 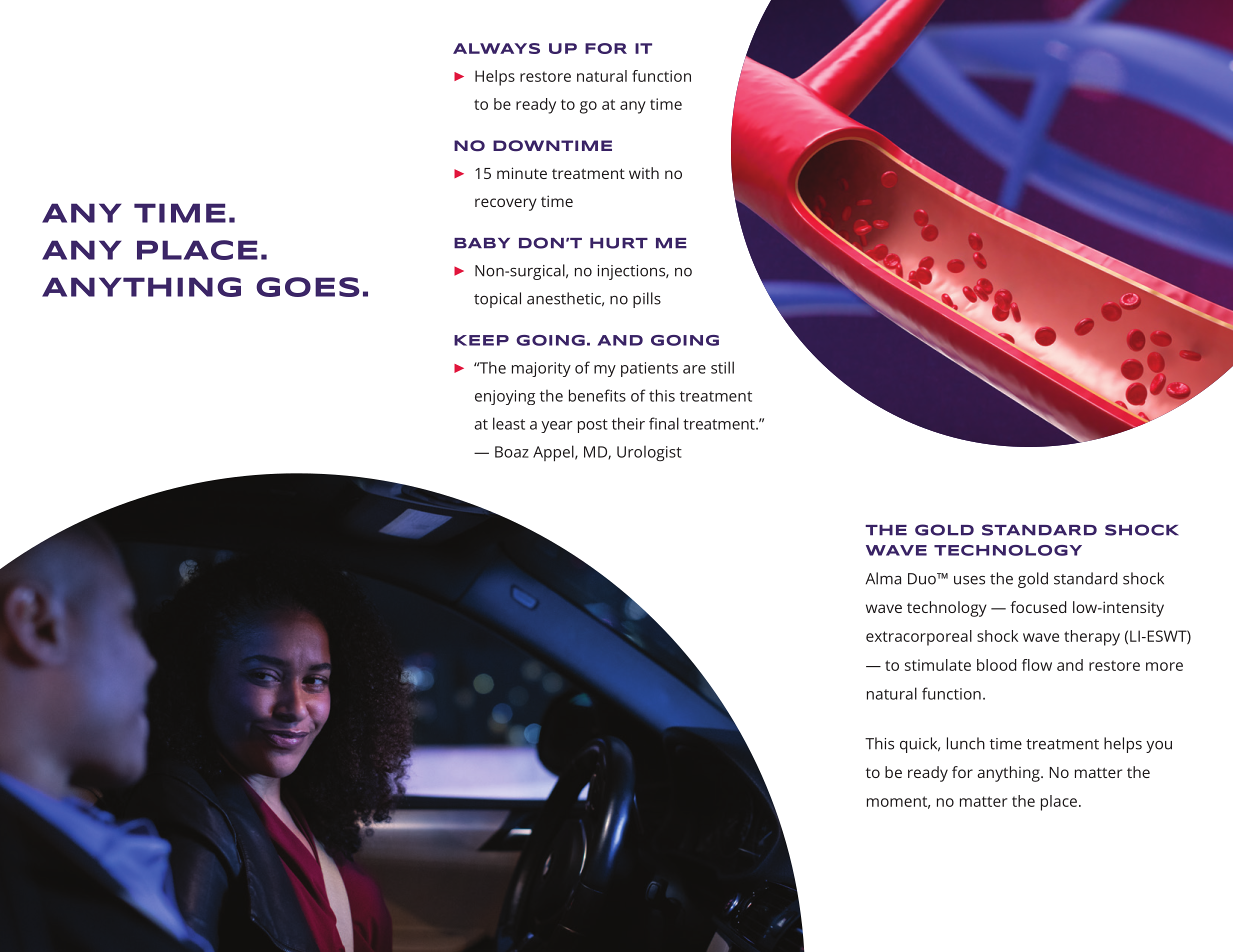 I want to click on Alma, so click(x=883, y=578).
